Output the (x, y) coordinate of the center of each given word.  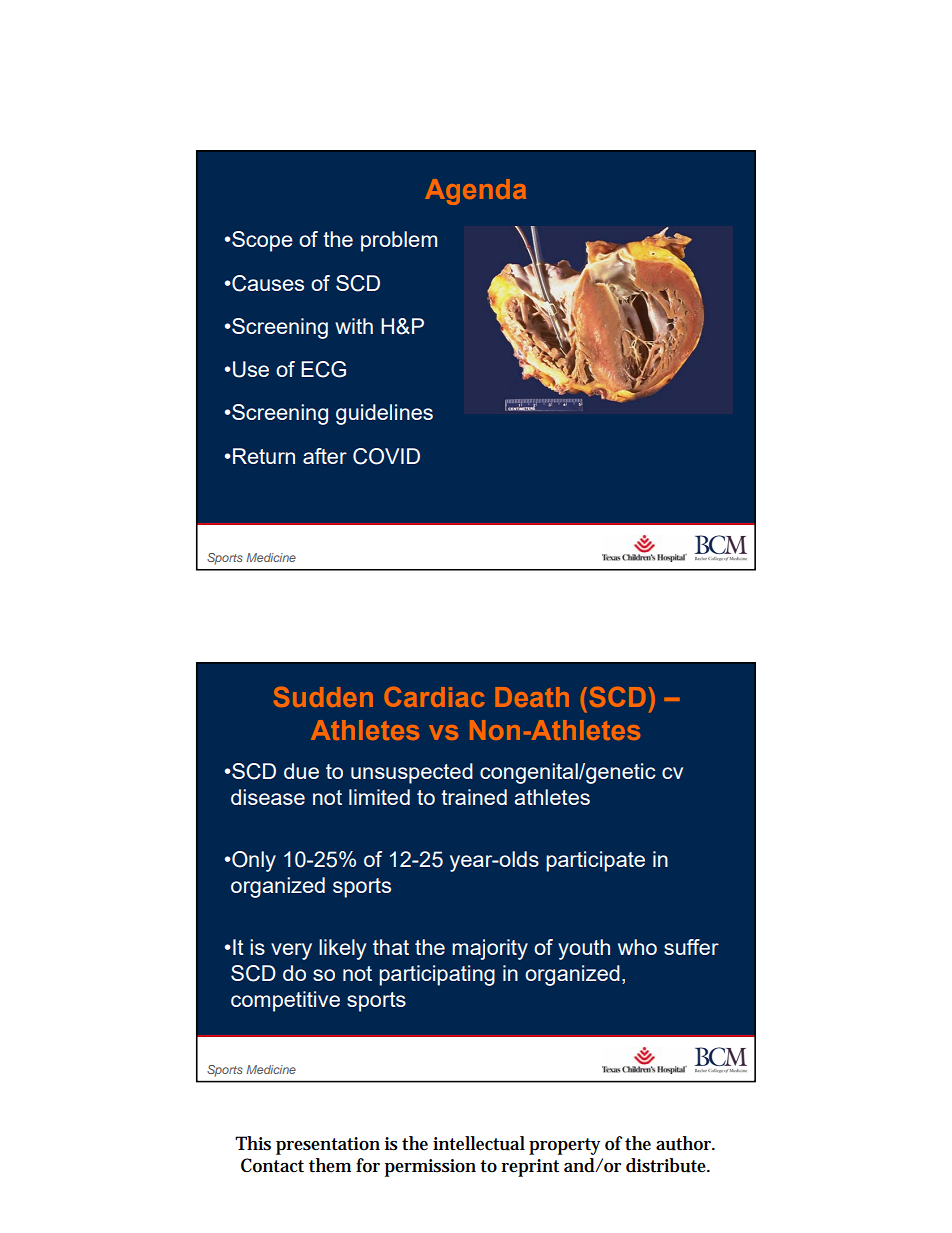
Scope (261, 241)
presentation (328, 1146)
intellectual (479, 1143)
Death (532, 697)
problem (399, 241)
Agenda (475, 192)
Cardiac (434, 697)
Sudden (323, 697)
